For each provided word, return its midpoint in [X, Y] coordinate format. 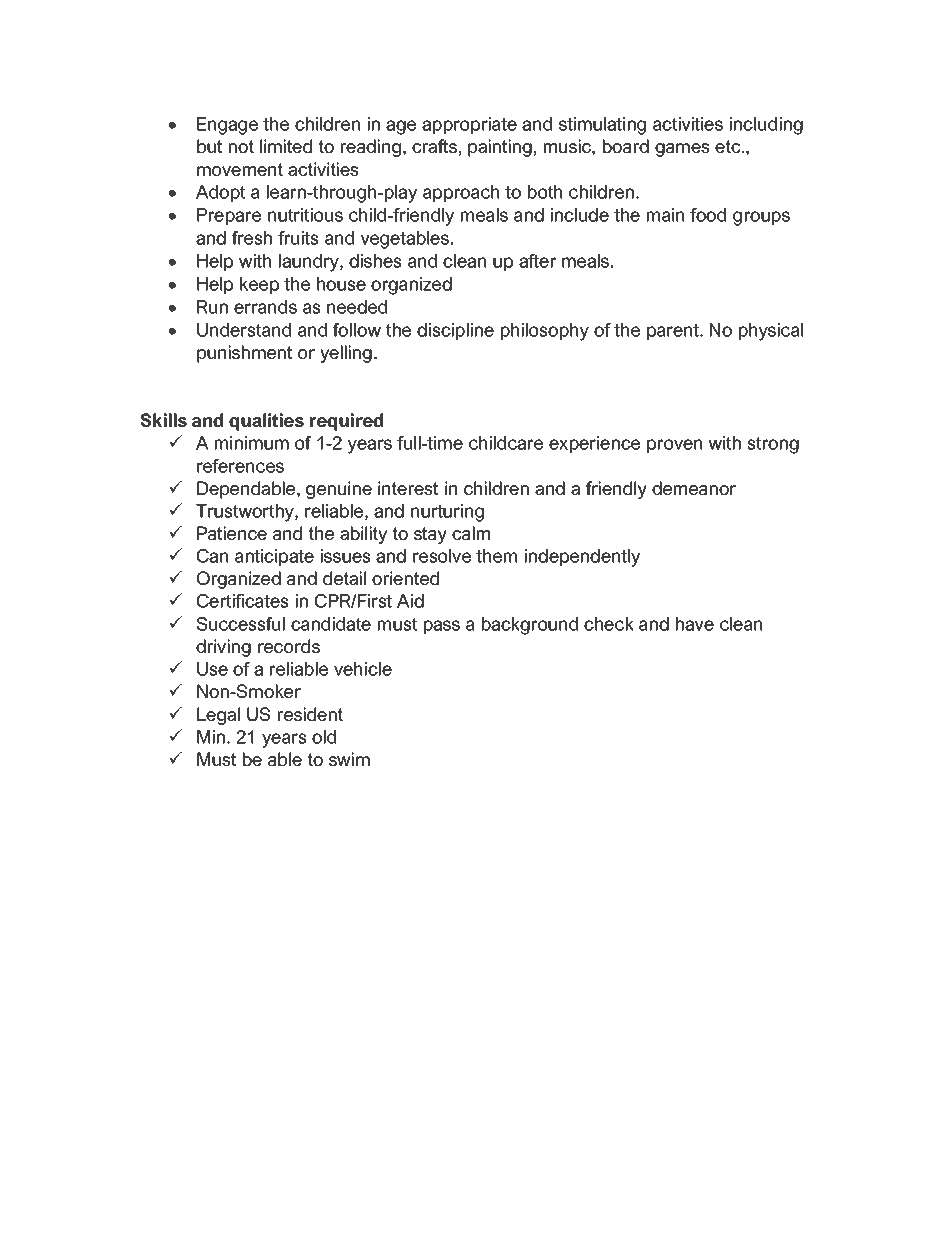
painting [500, 148]
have [695, 624]
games [682, 150]
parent [674, 331]
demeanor [694, 488]
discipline [455, 331]
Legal [218, 716]
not [241, 146]
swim [349, 759]
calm [471, 533]
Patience [232, 533]
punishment [244, 354]
